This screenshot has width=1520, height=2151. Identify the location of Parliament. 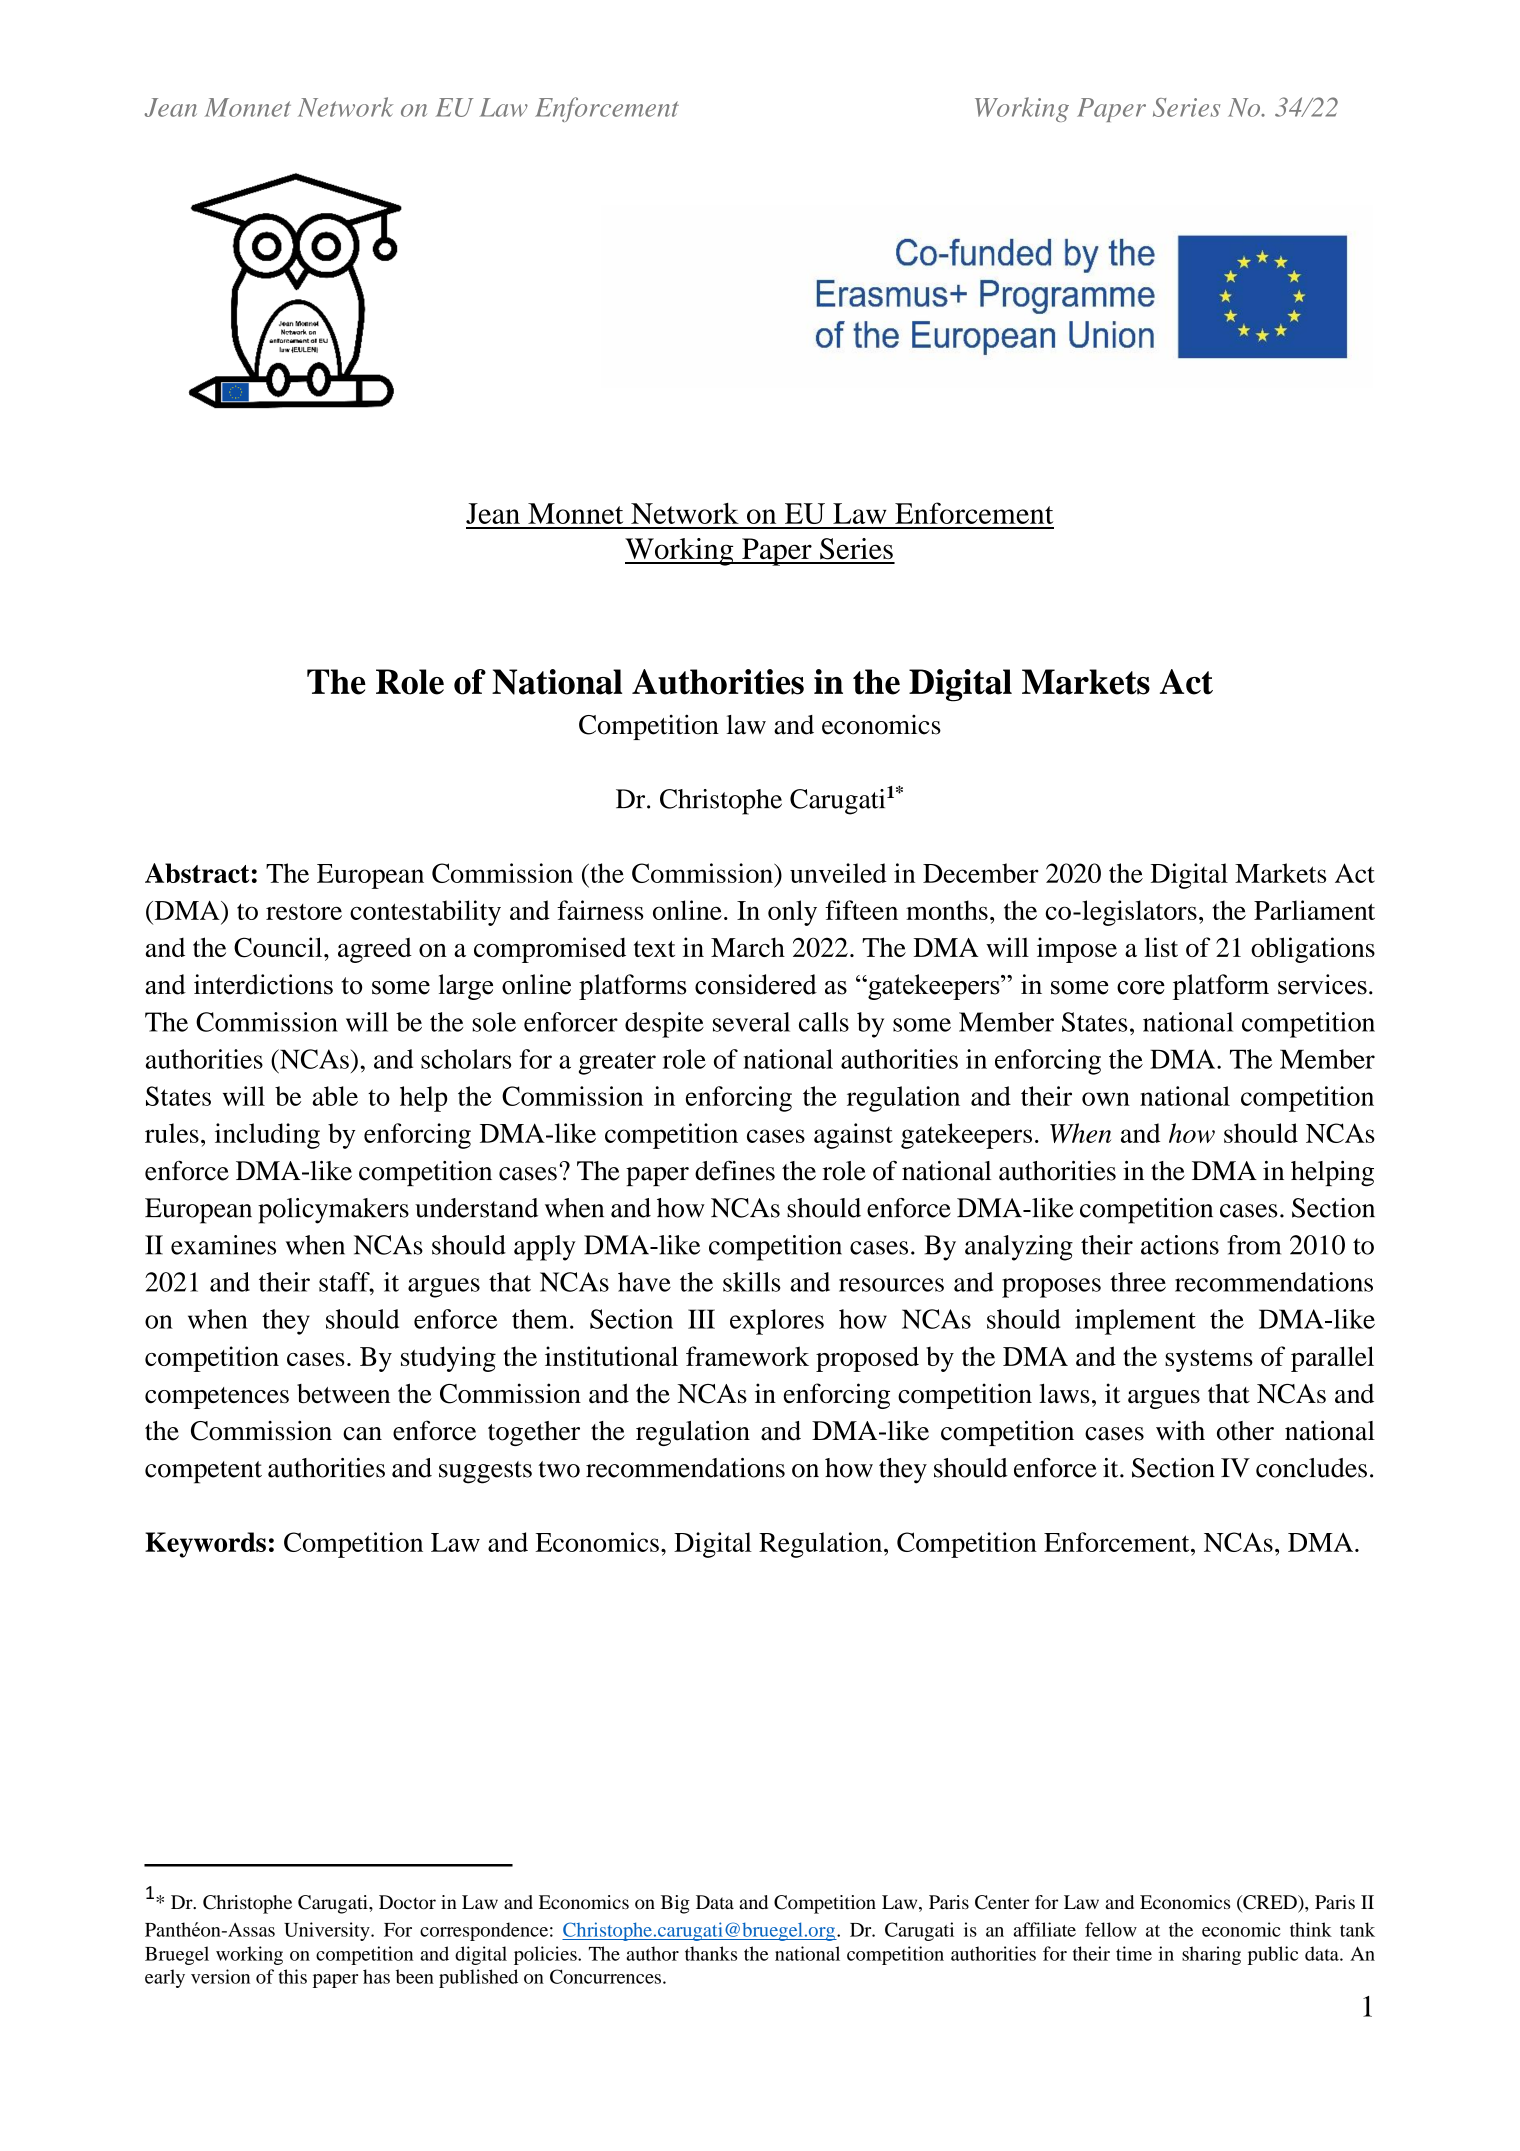
(1314, 910).
